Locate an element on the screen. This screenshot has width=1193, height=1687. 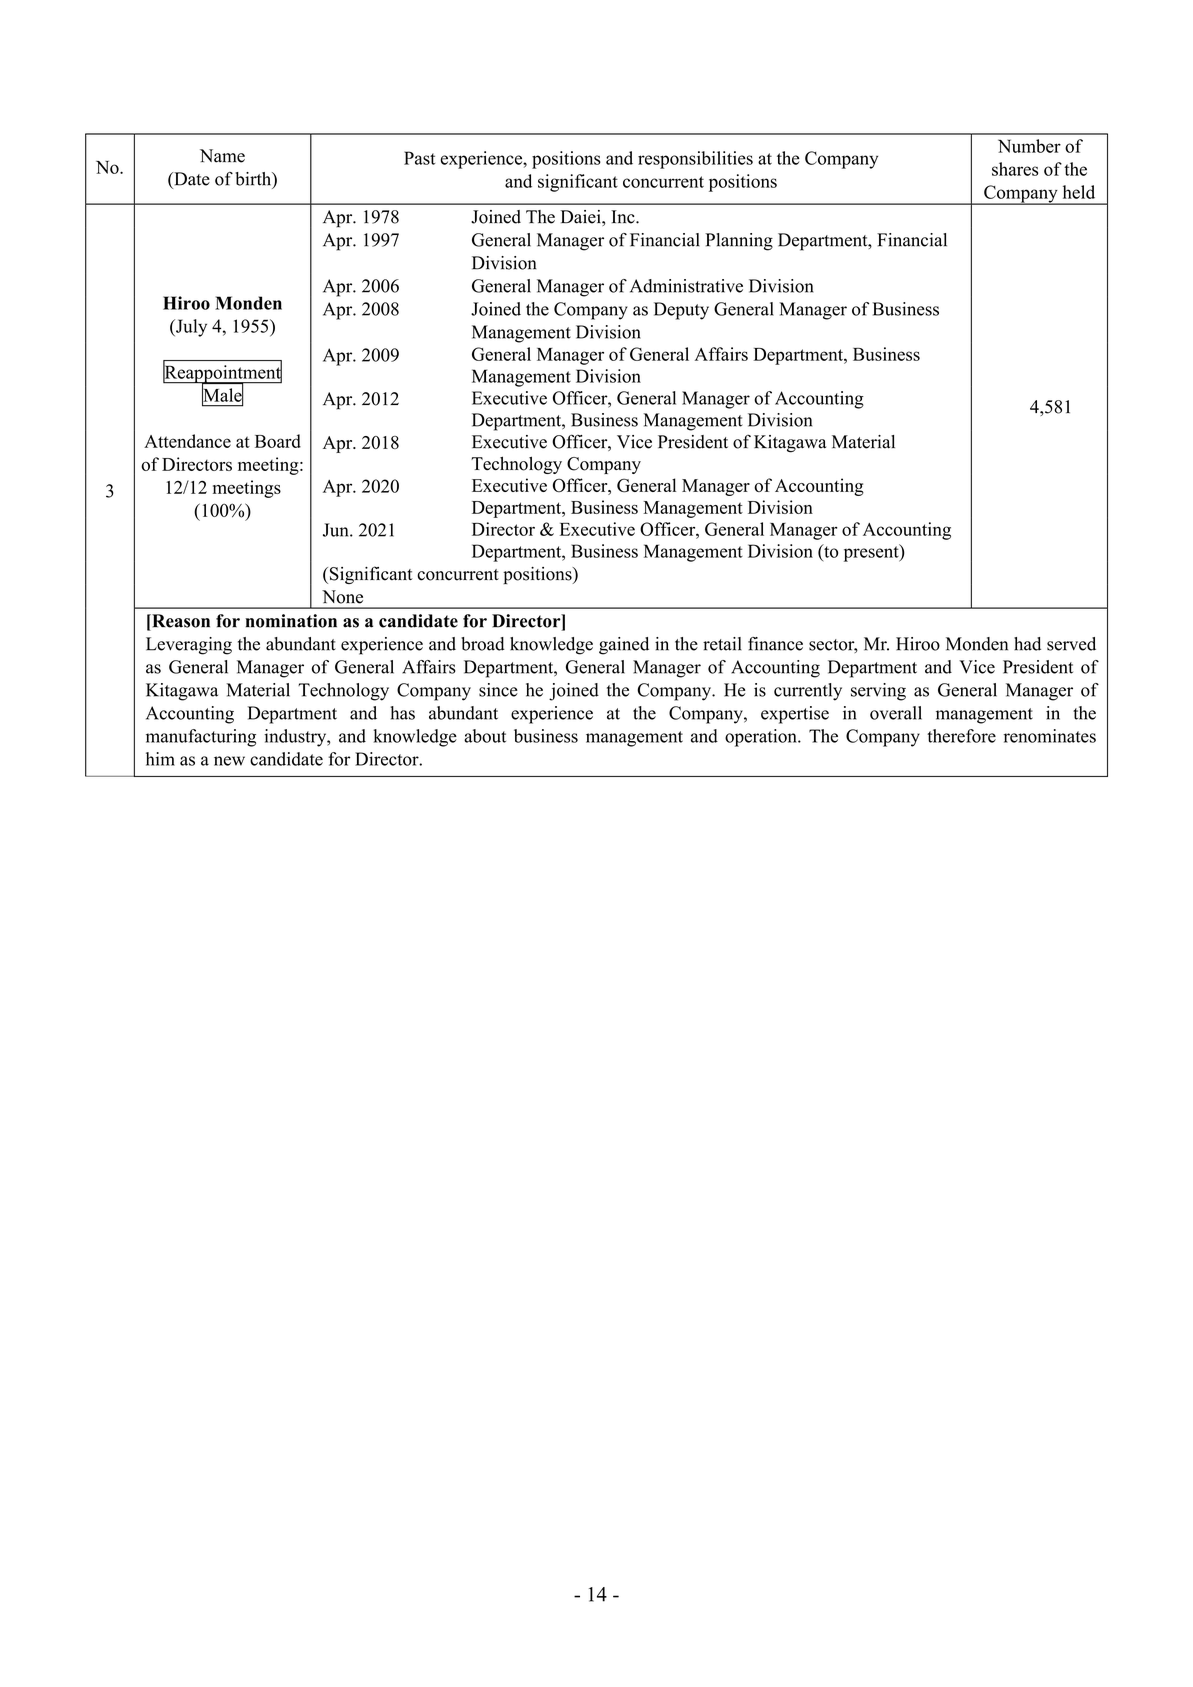
therefore is located at coordinates (961, 736).
